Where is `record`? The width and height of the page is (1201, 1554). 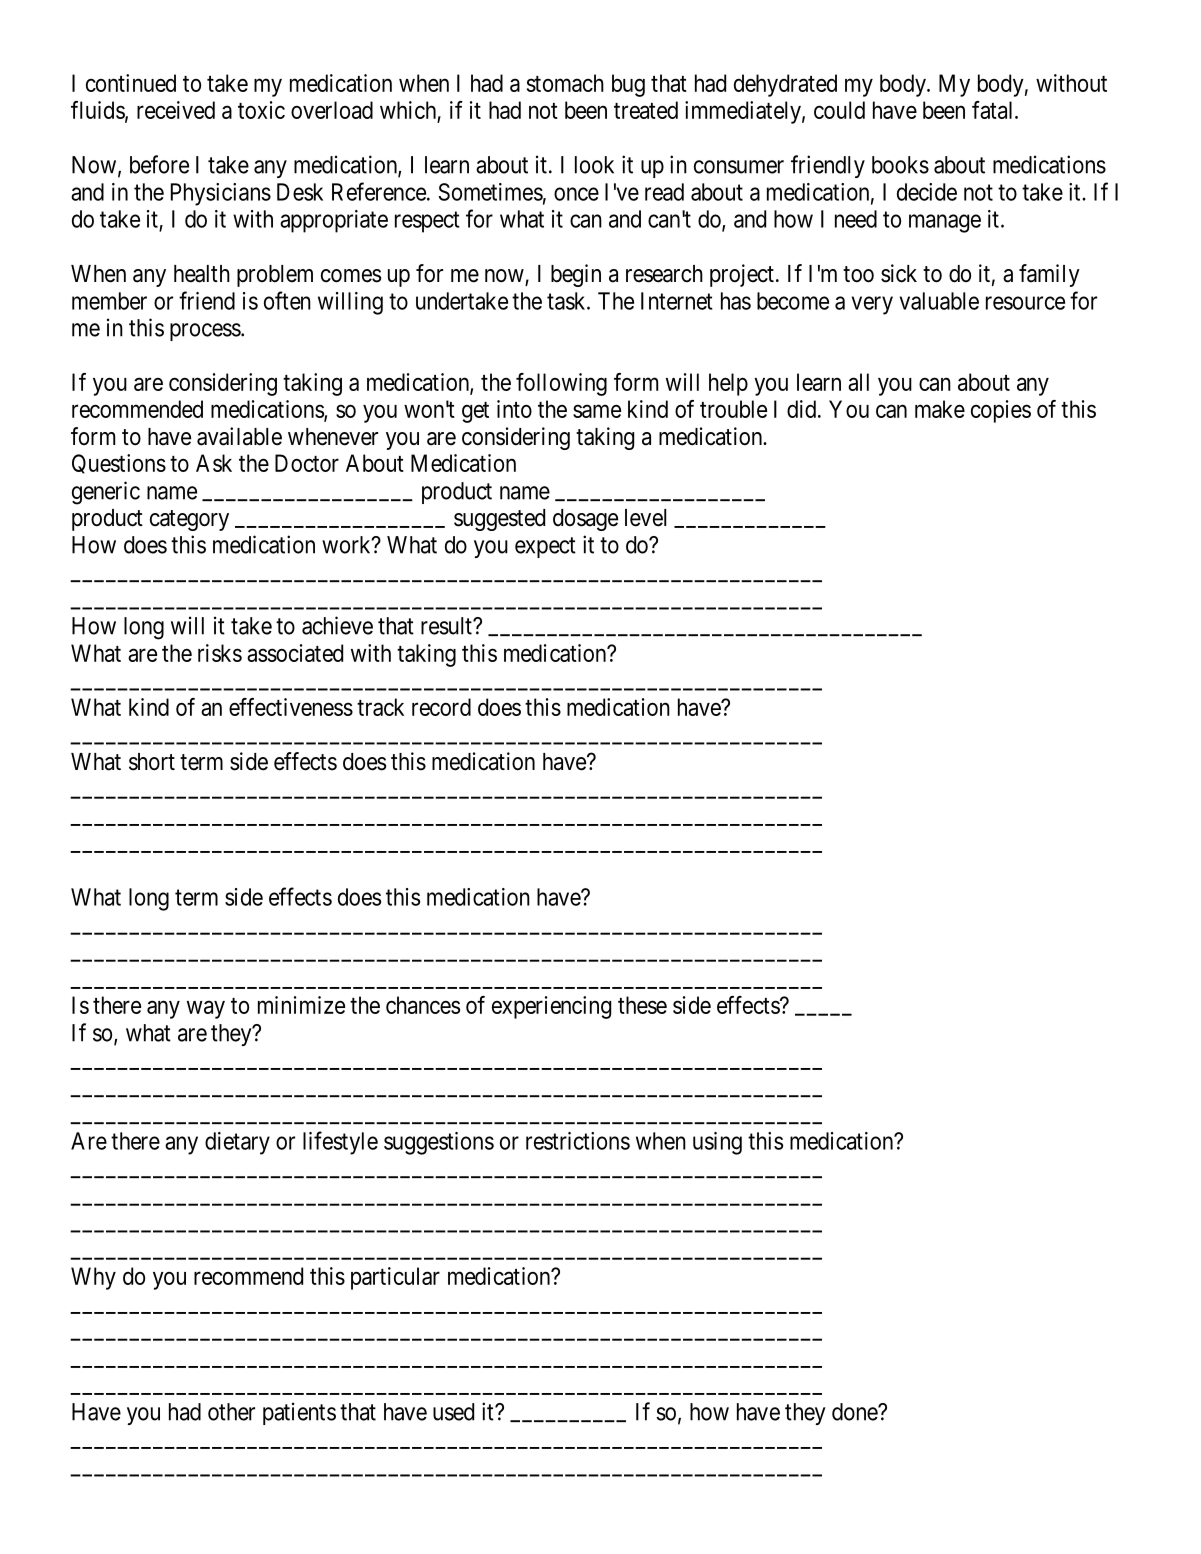 record is located at coordinates (441, 707).
